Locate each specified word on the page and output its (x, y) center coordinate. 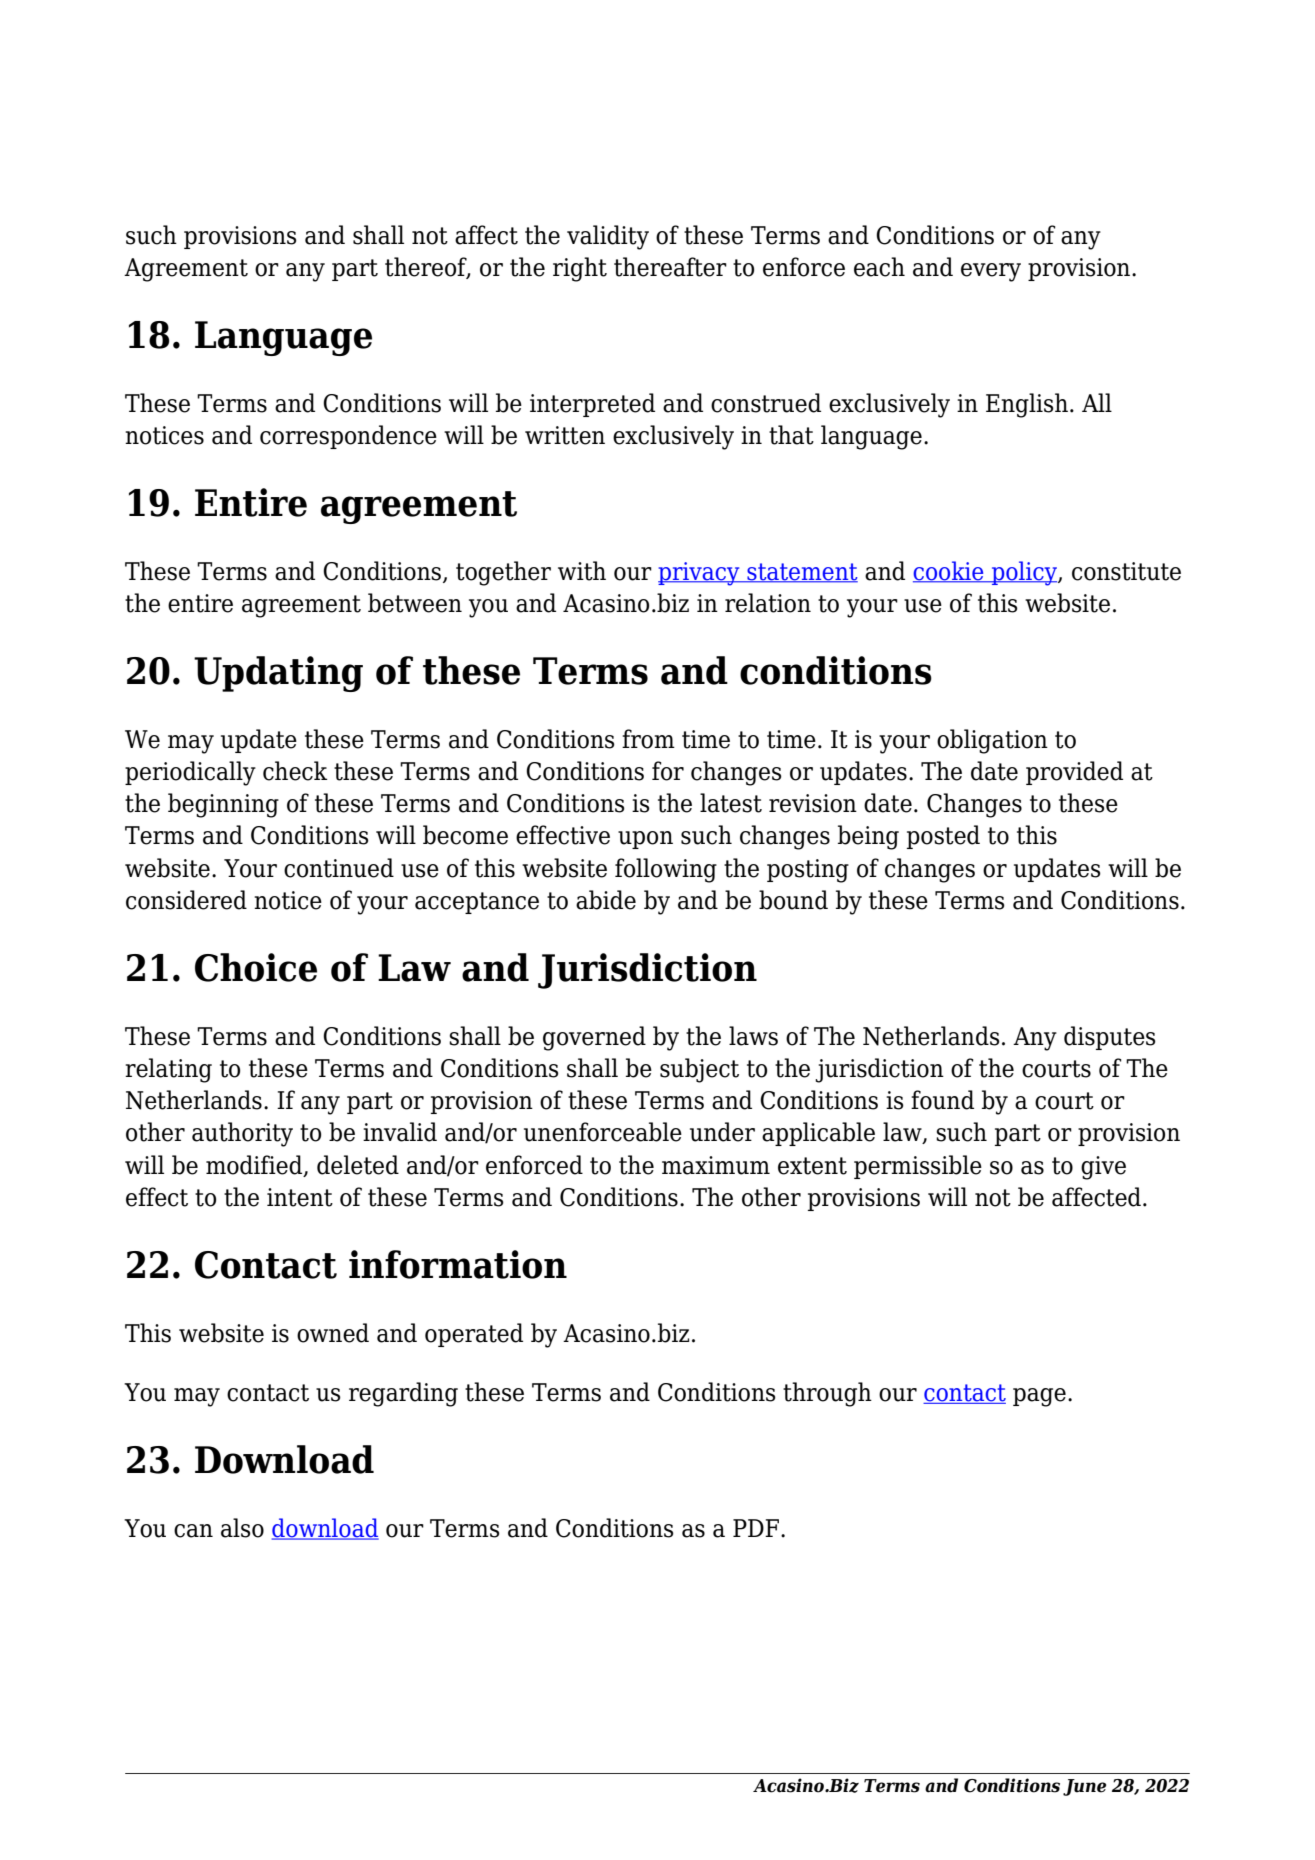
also (242, 1528)
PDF (756, 1528)
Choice (256, 967)
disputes (1110, 1038)
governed (594, 1038)
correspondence (348, 437)
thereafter (670, 267)
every (991, 272)
